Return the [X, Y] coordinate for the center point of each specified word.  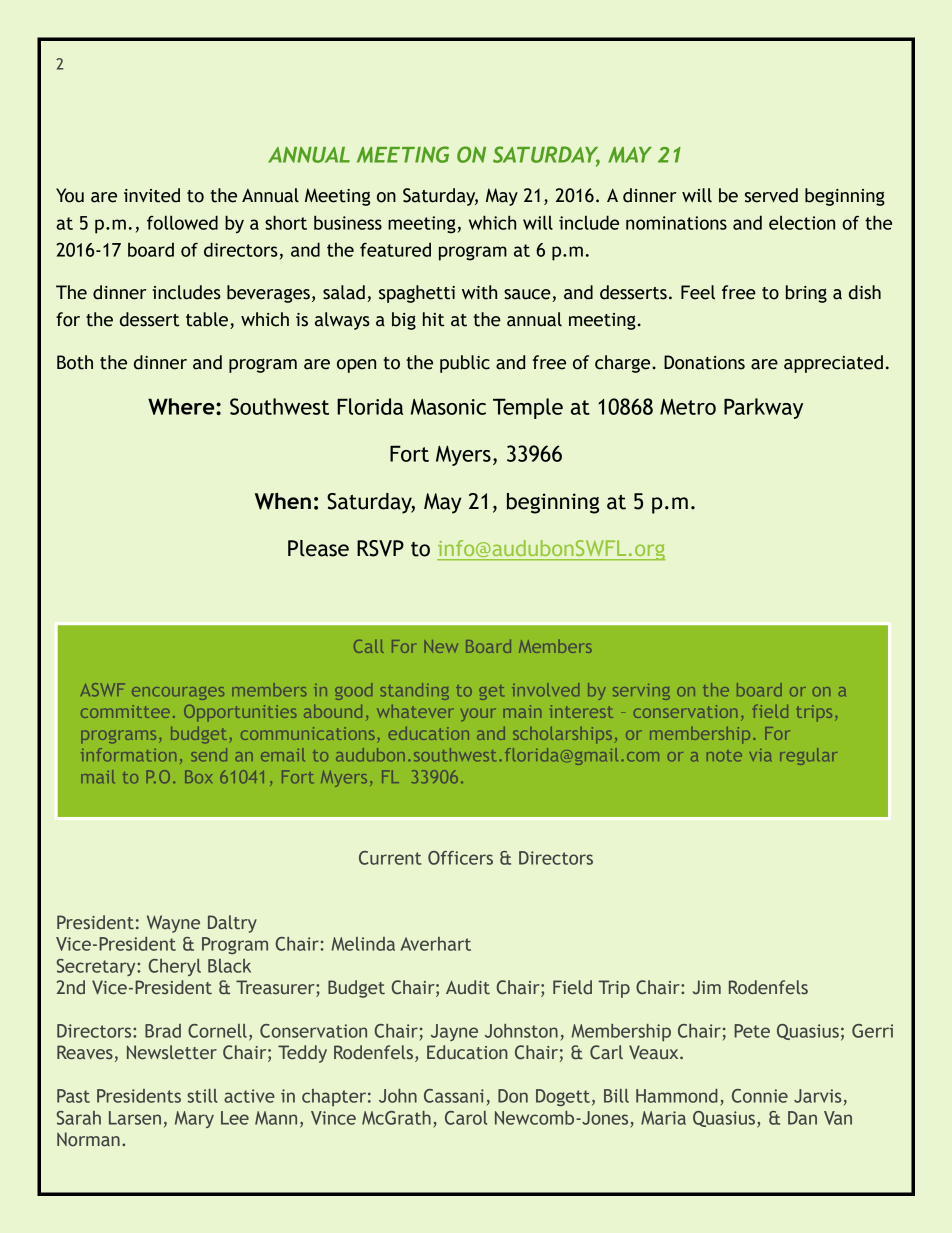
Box [198, 776]
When [283, 501]
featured [395, 249]
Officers [460, 858]
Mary [194, 1119]
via [760, 755]
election [802, 222]
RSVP [380, 548]
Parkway [763, 408]
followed [182, 222]
